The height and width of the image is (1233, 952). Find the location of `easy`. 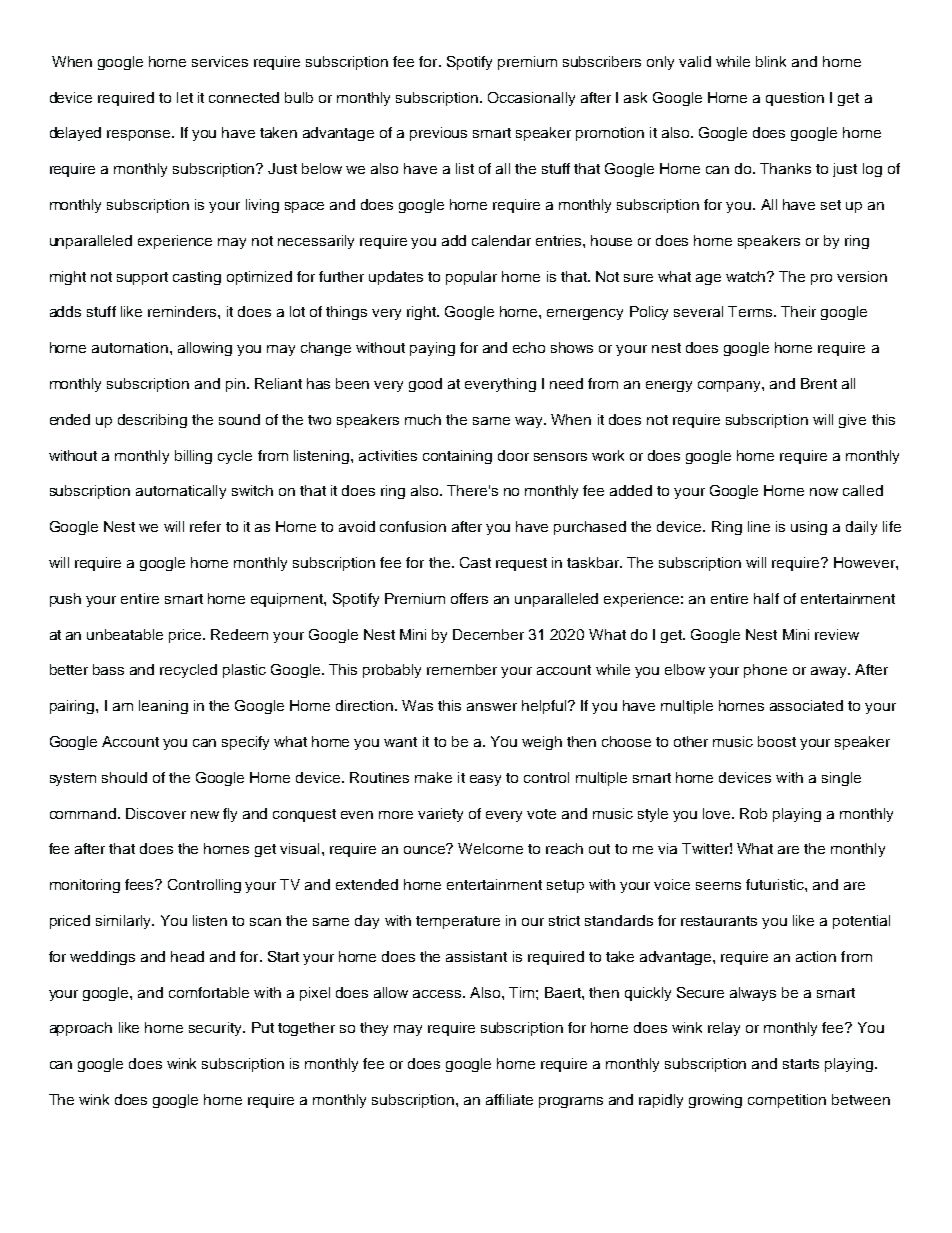

easy is located at coordinates (485, 780).
